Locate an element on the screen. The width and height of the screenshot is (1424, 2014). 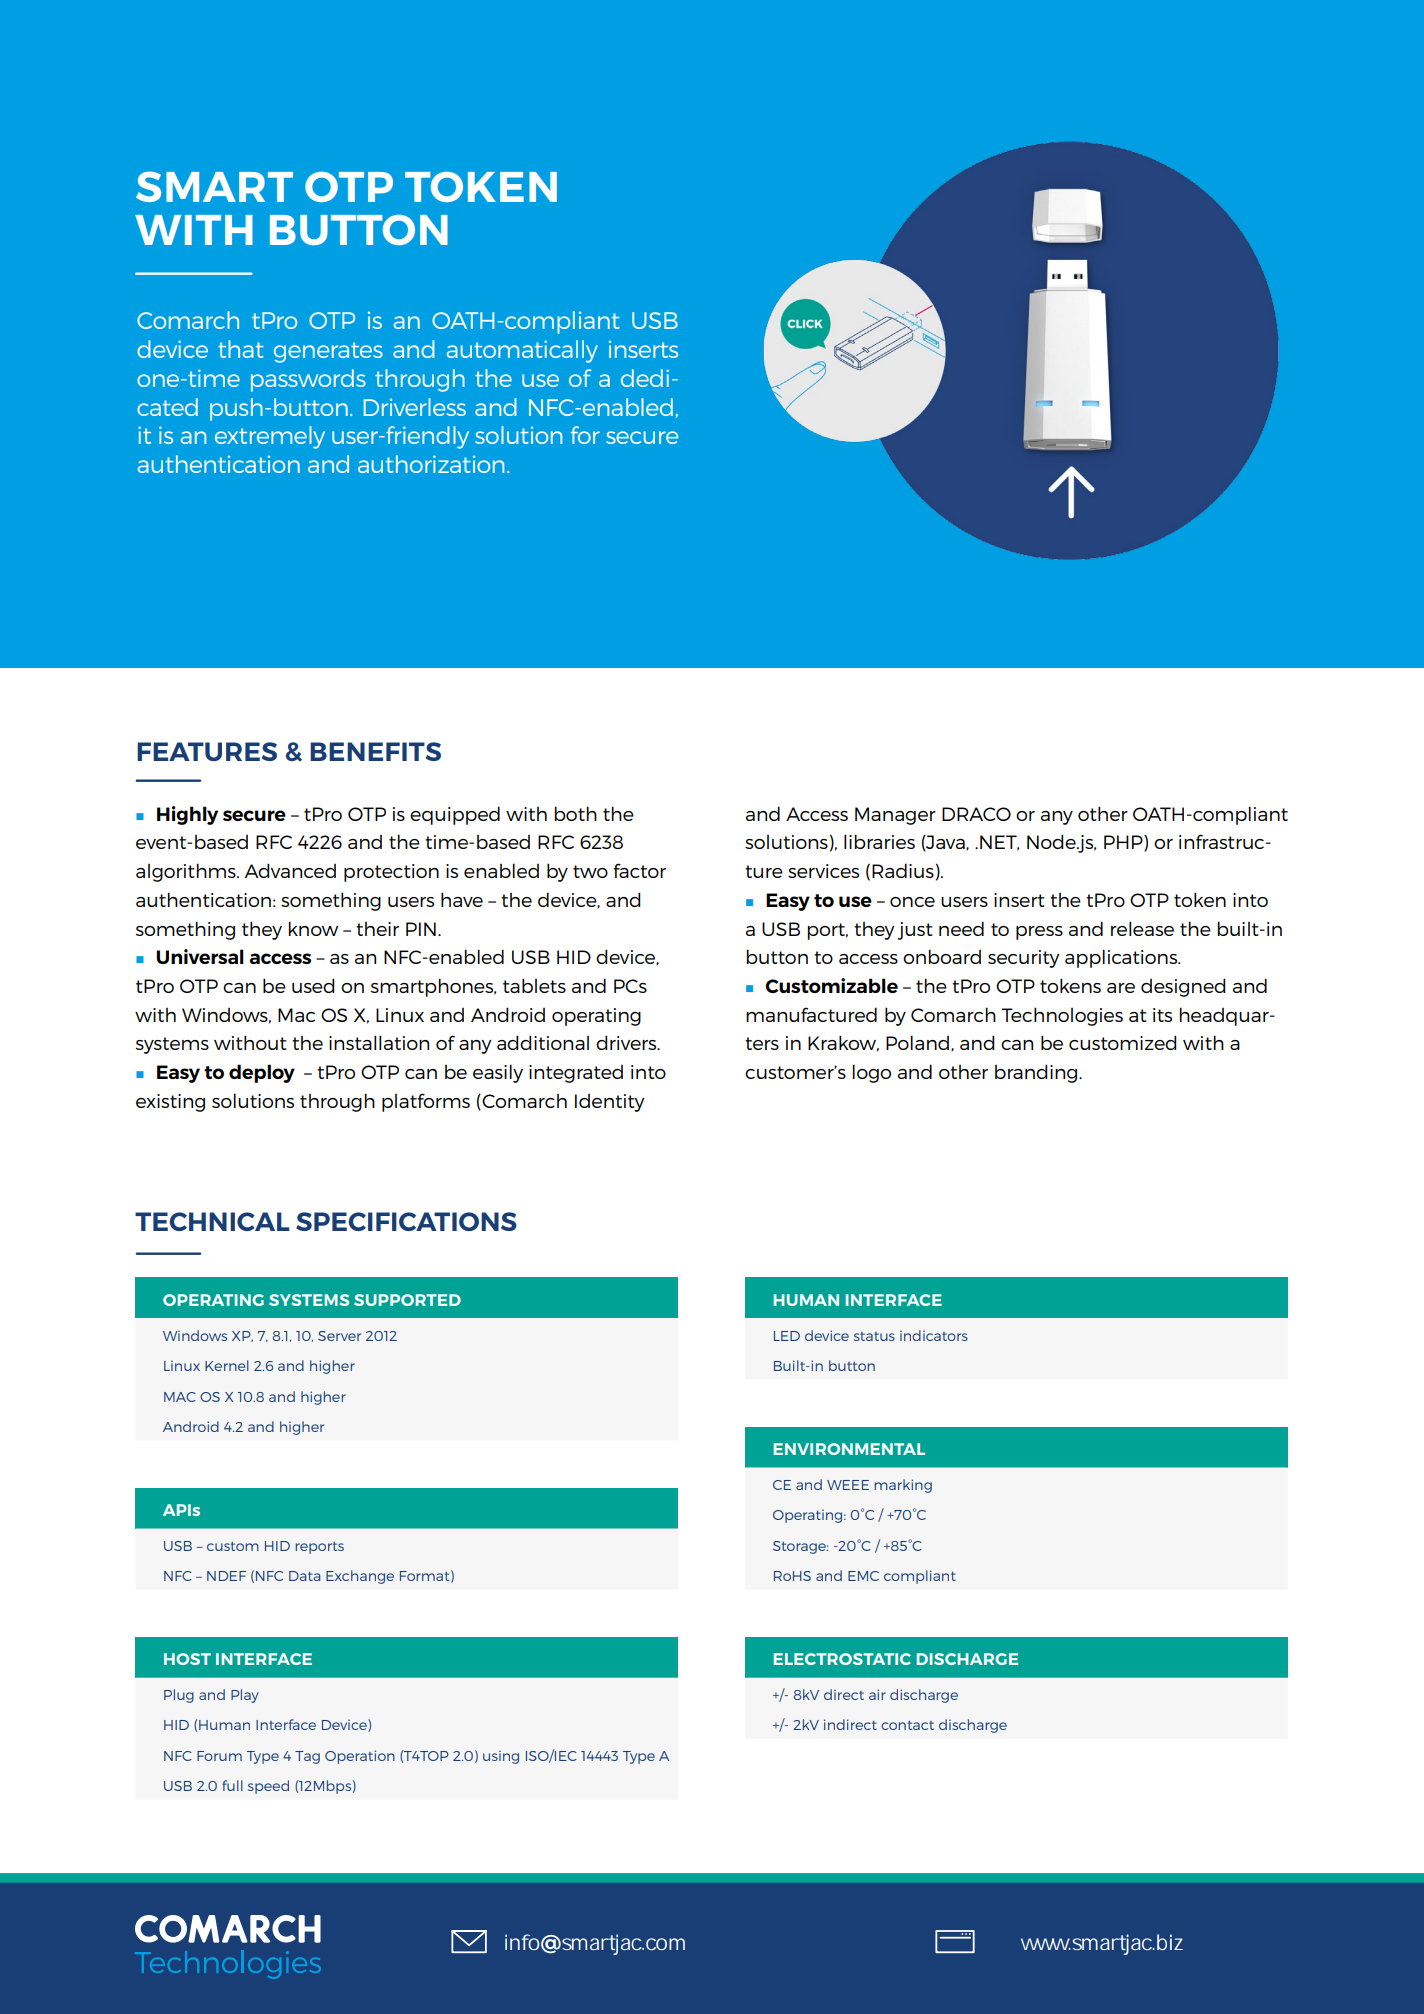
using is located at coordinates (501, 1757).
